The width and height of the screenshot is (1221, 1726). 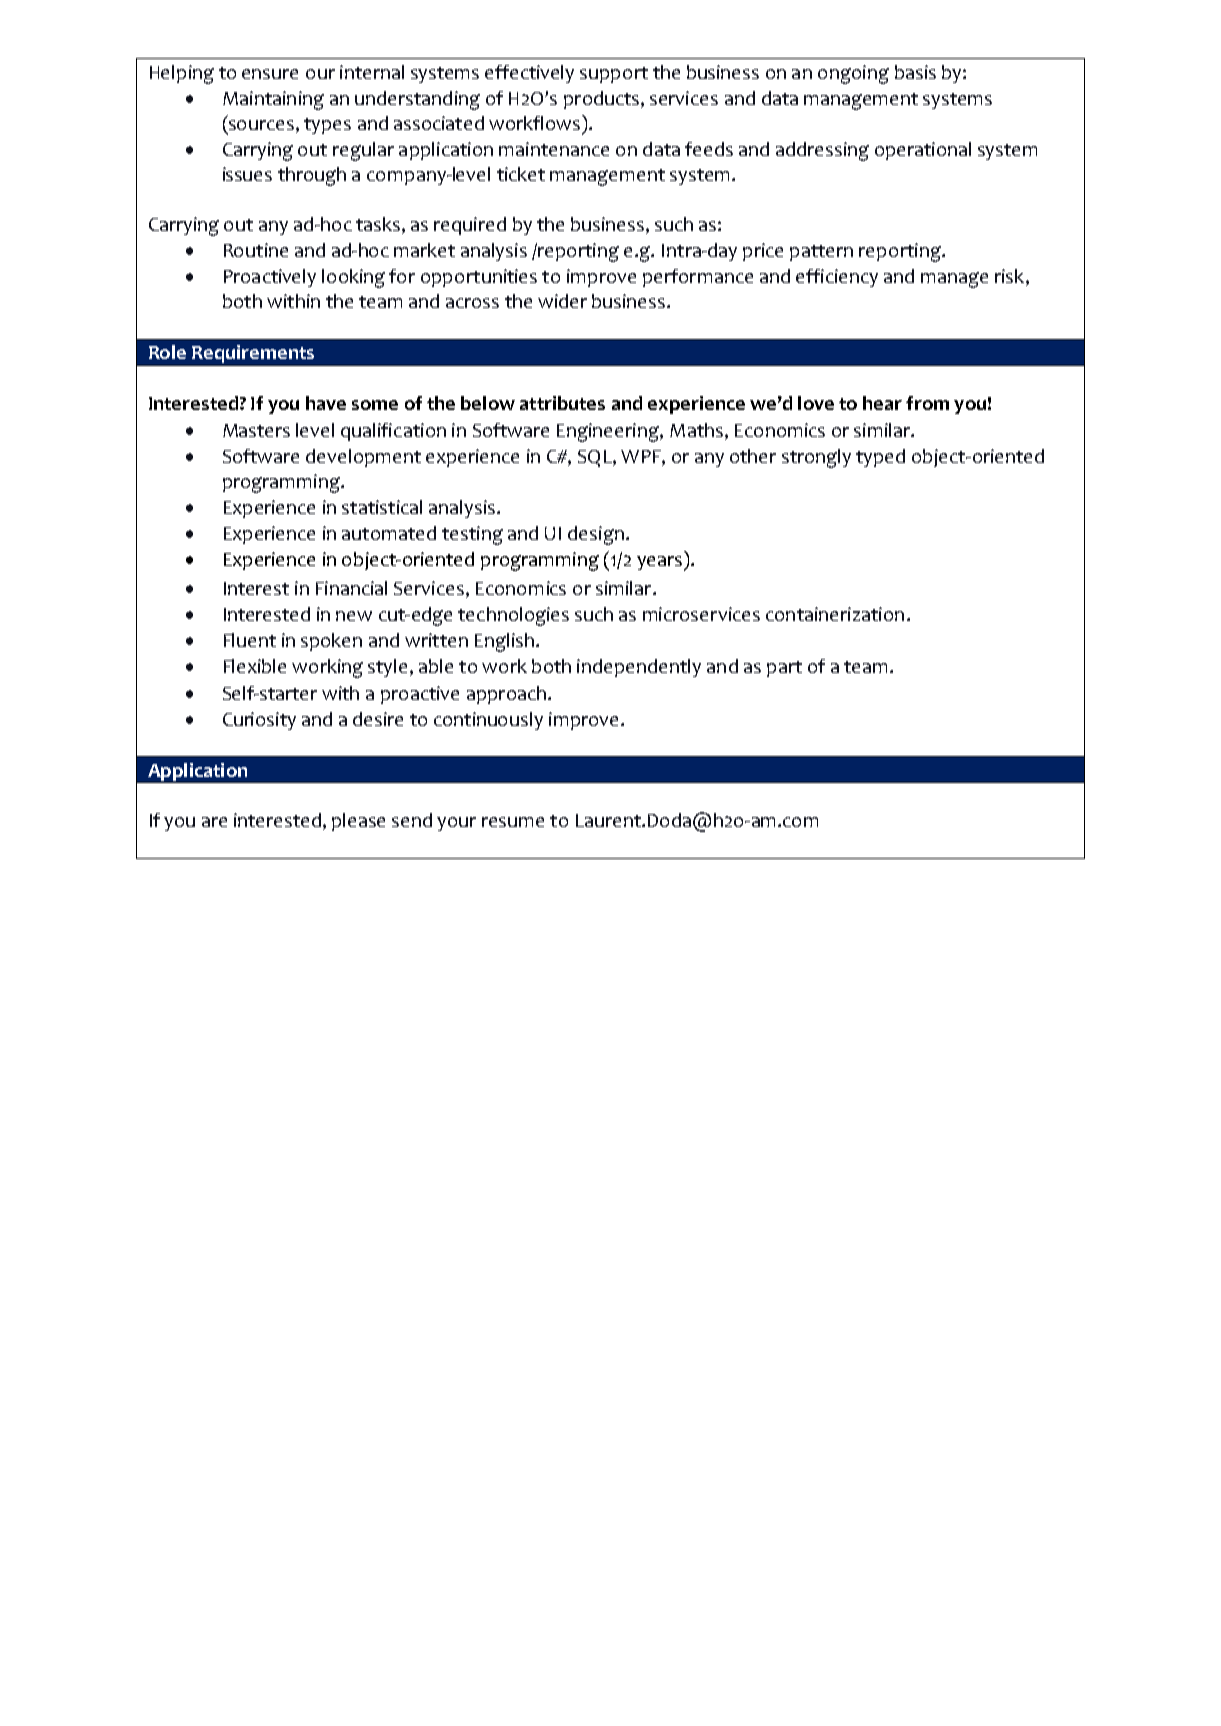 What do you see at coordinates (256, 430) in the screenshot?
I see `Masters` at bounding box center [256, 430].
